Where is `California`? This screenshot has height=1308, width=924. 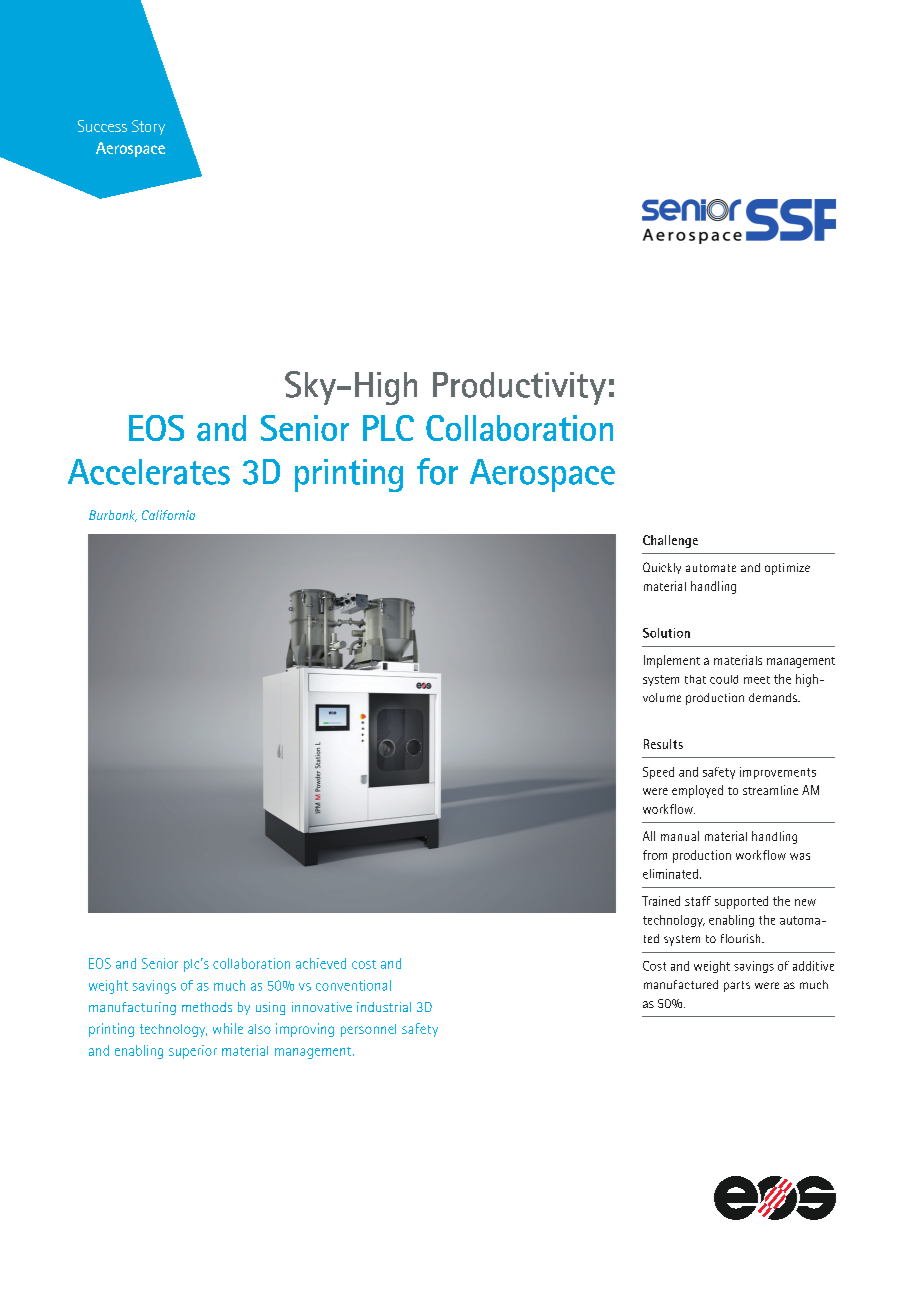 California is located at coordinates (168, 515).
